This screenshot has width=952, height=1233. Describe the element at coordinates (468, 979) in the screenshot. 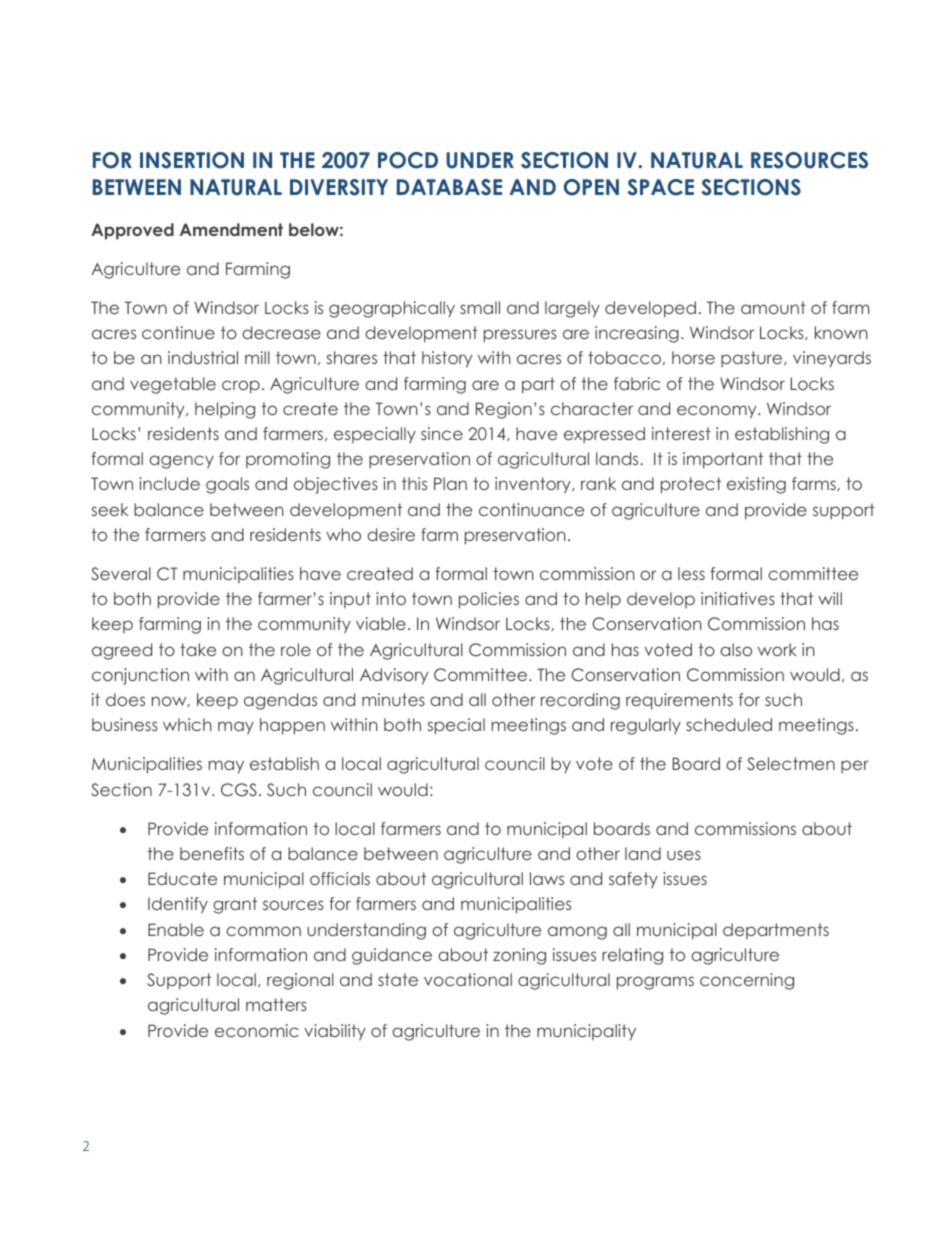

I see `vocational` at that location.
